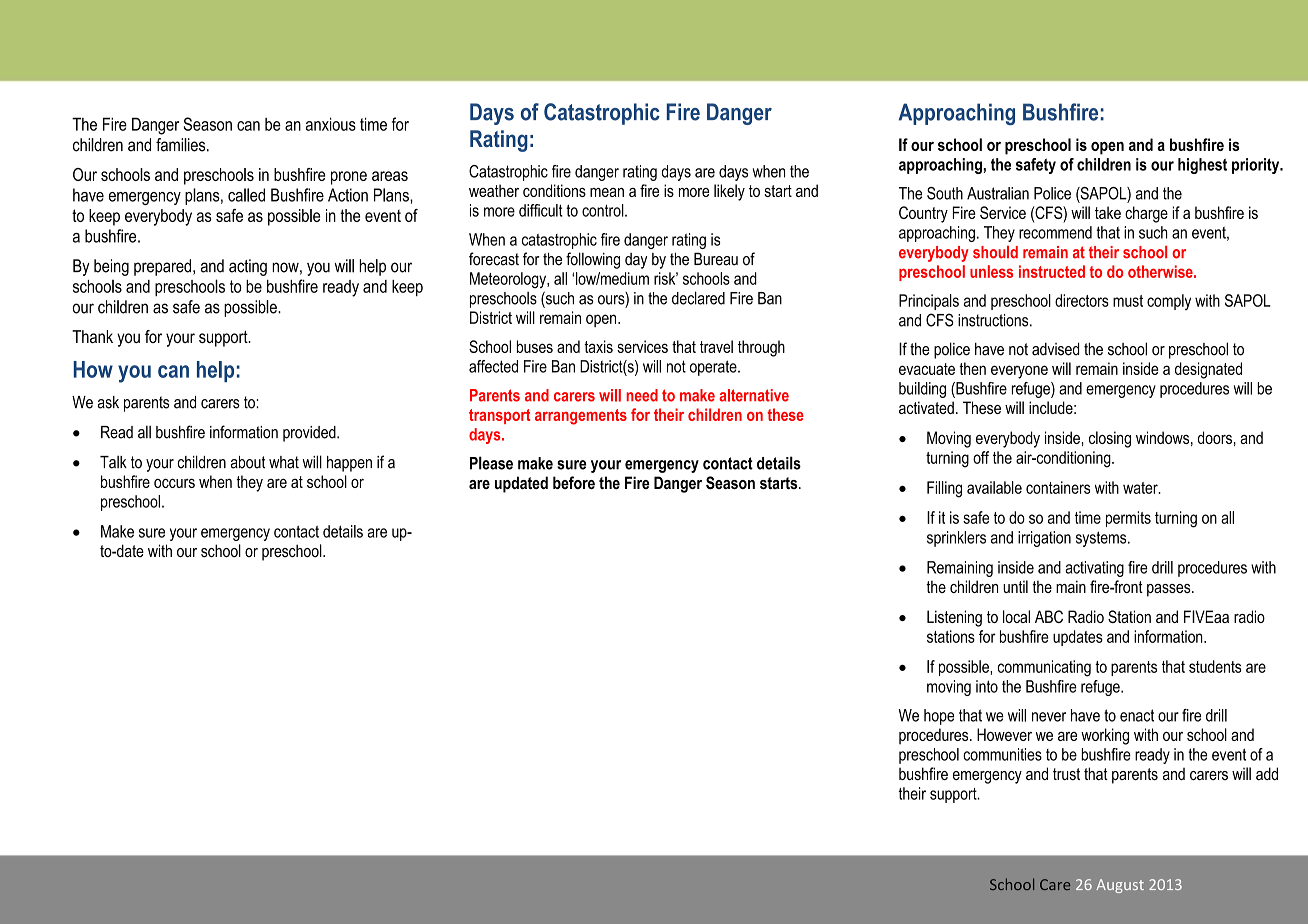 This screenshot has height=924, width=1308. Describe the element at coordinates (939, 717) in the screenshot. I see `hope` at that location.
